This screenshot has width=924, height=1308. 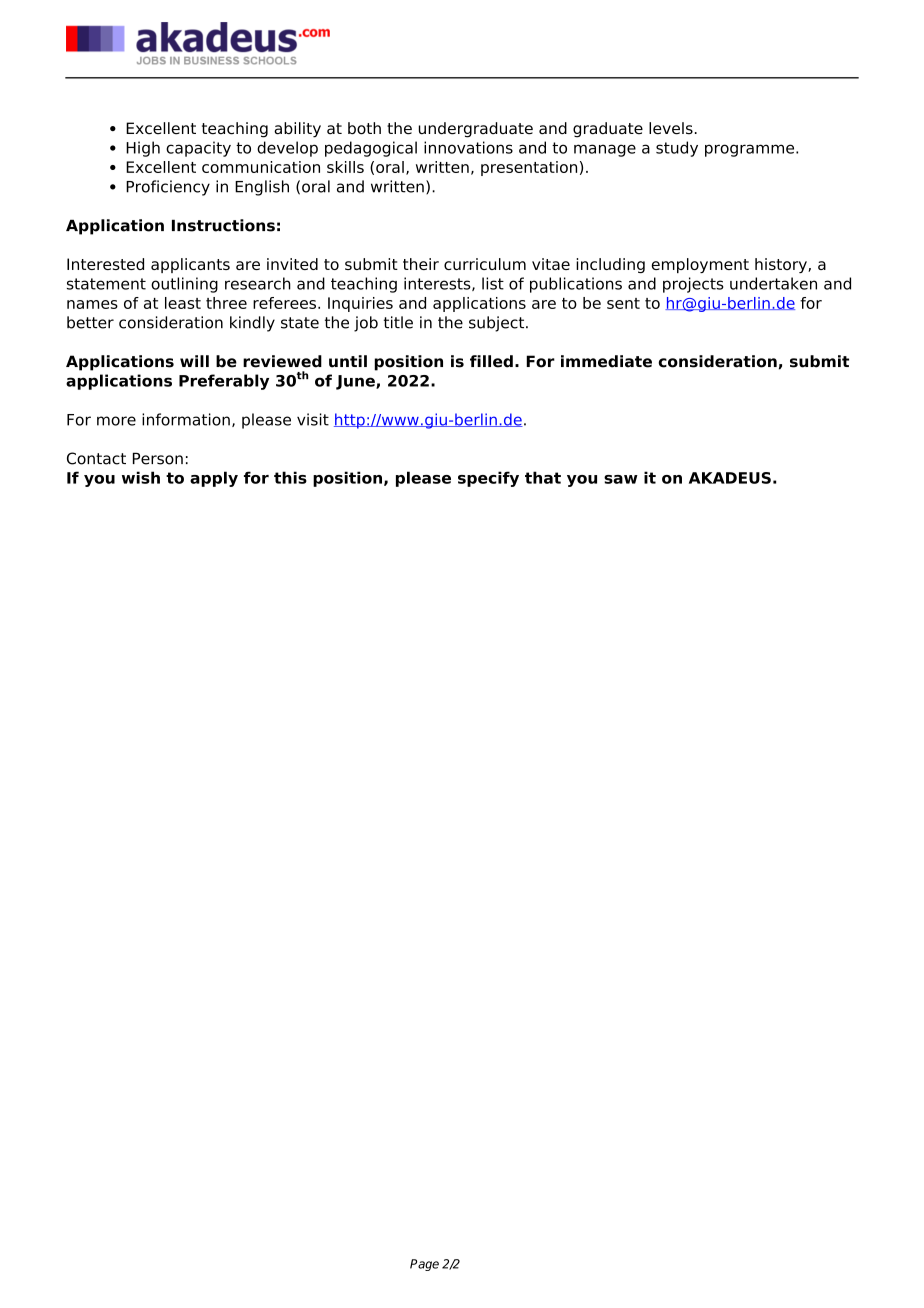 What do you see at coordinates (621, 479) in the screenshot?
I see `saw` at bounding box center [621, 479].
